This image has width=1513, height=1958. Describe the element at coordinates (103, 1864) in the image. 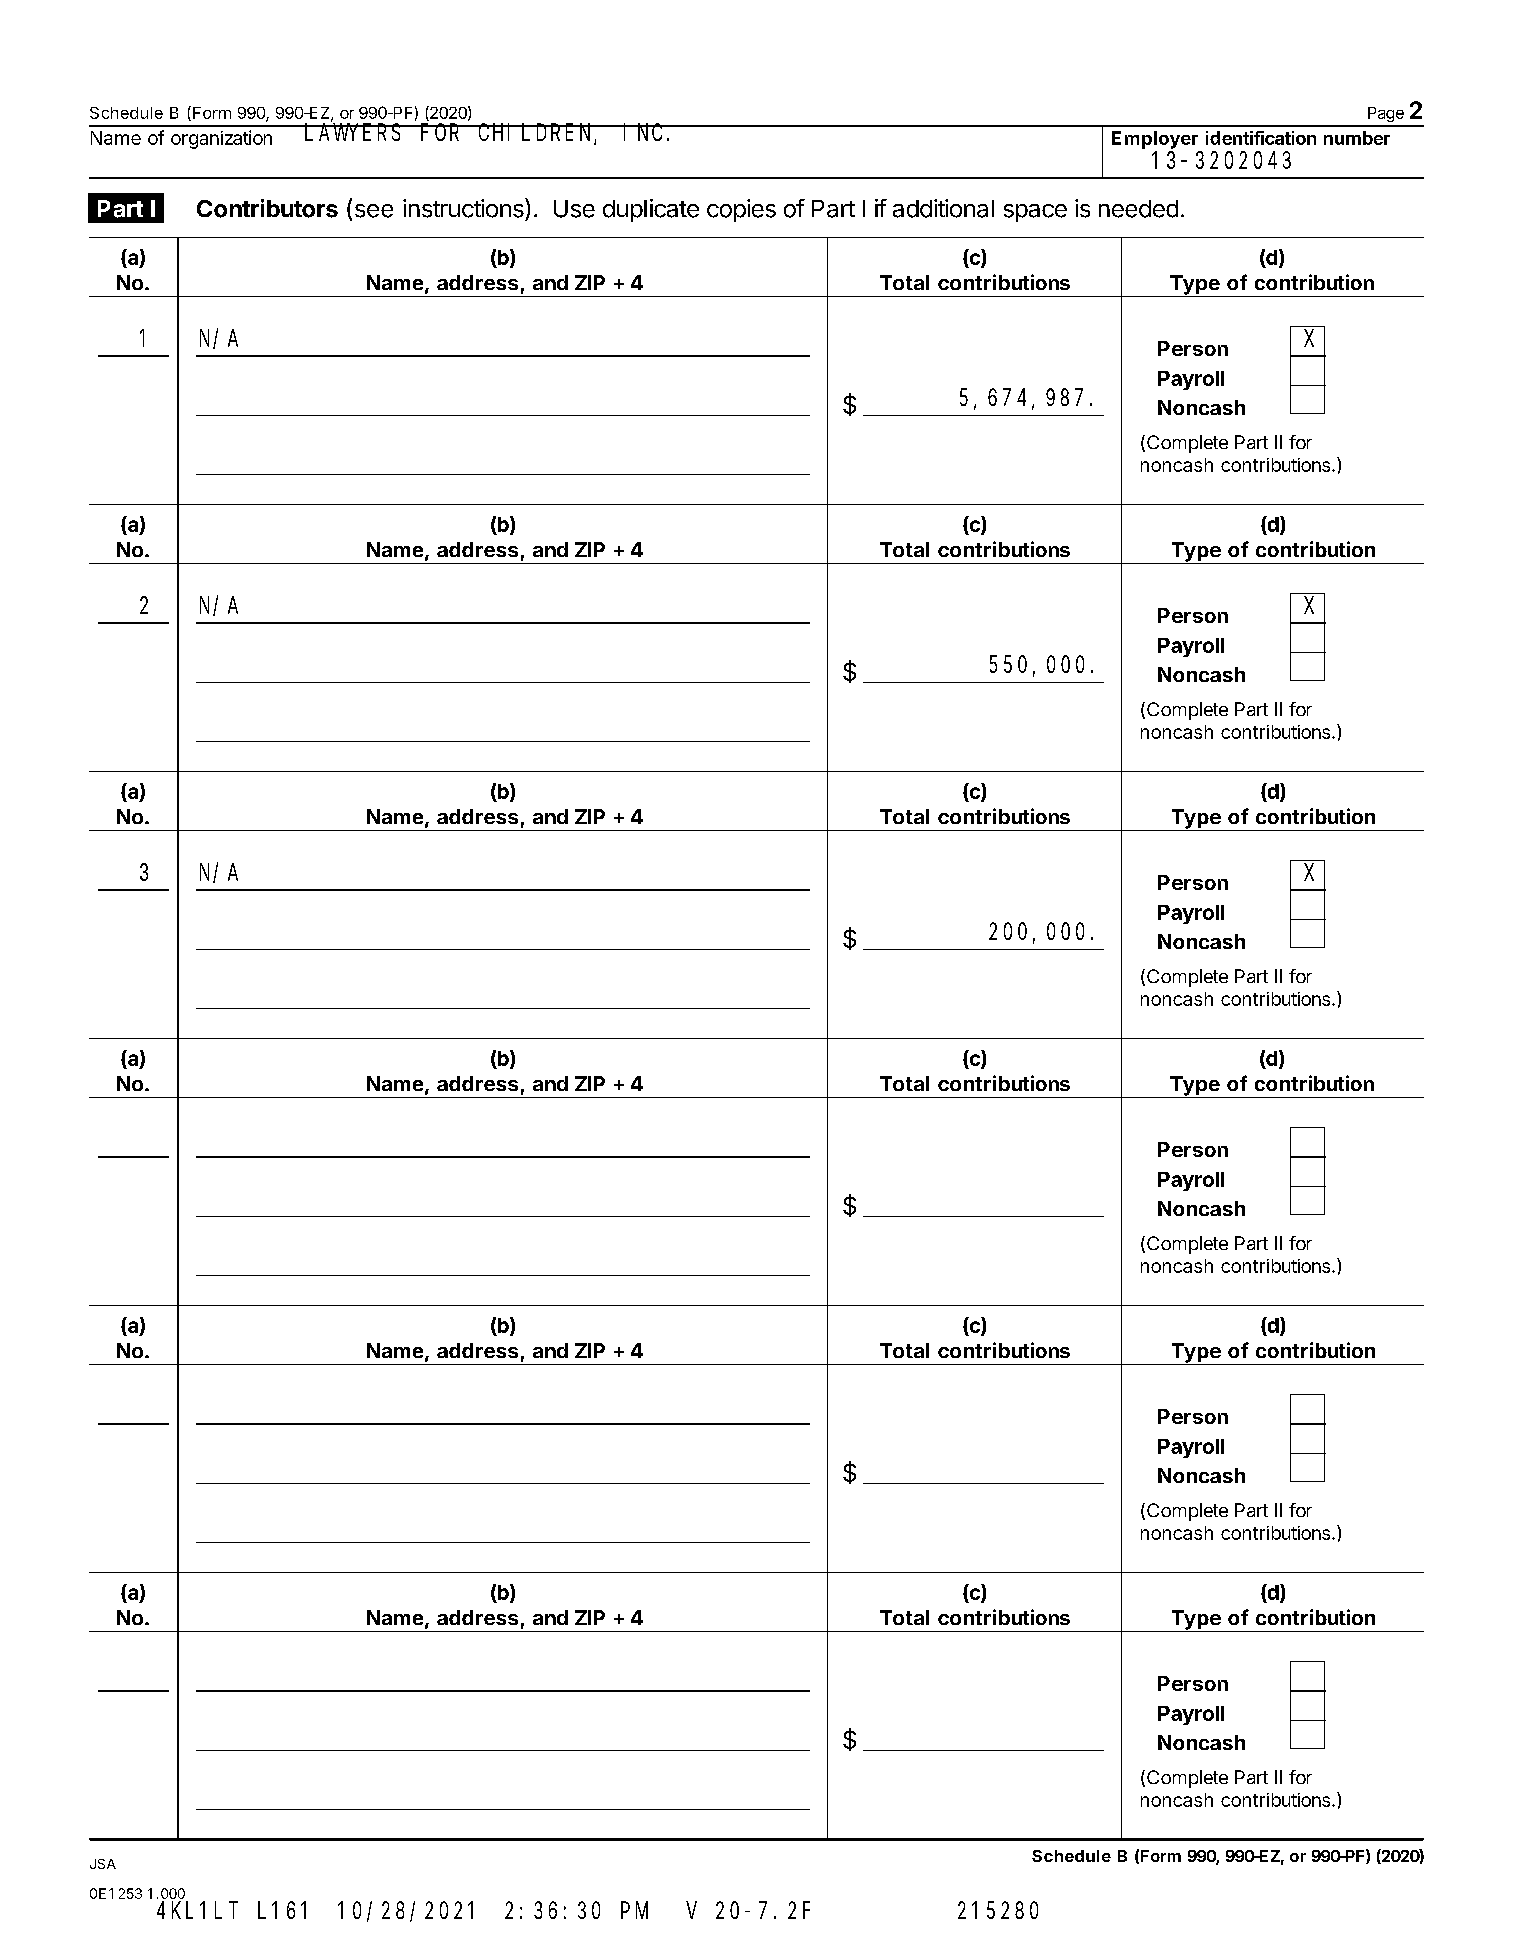

I see `JSA` at that location.
